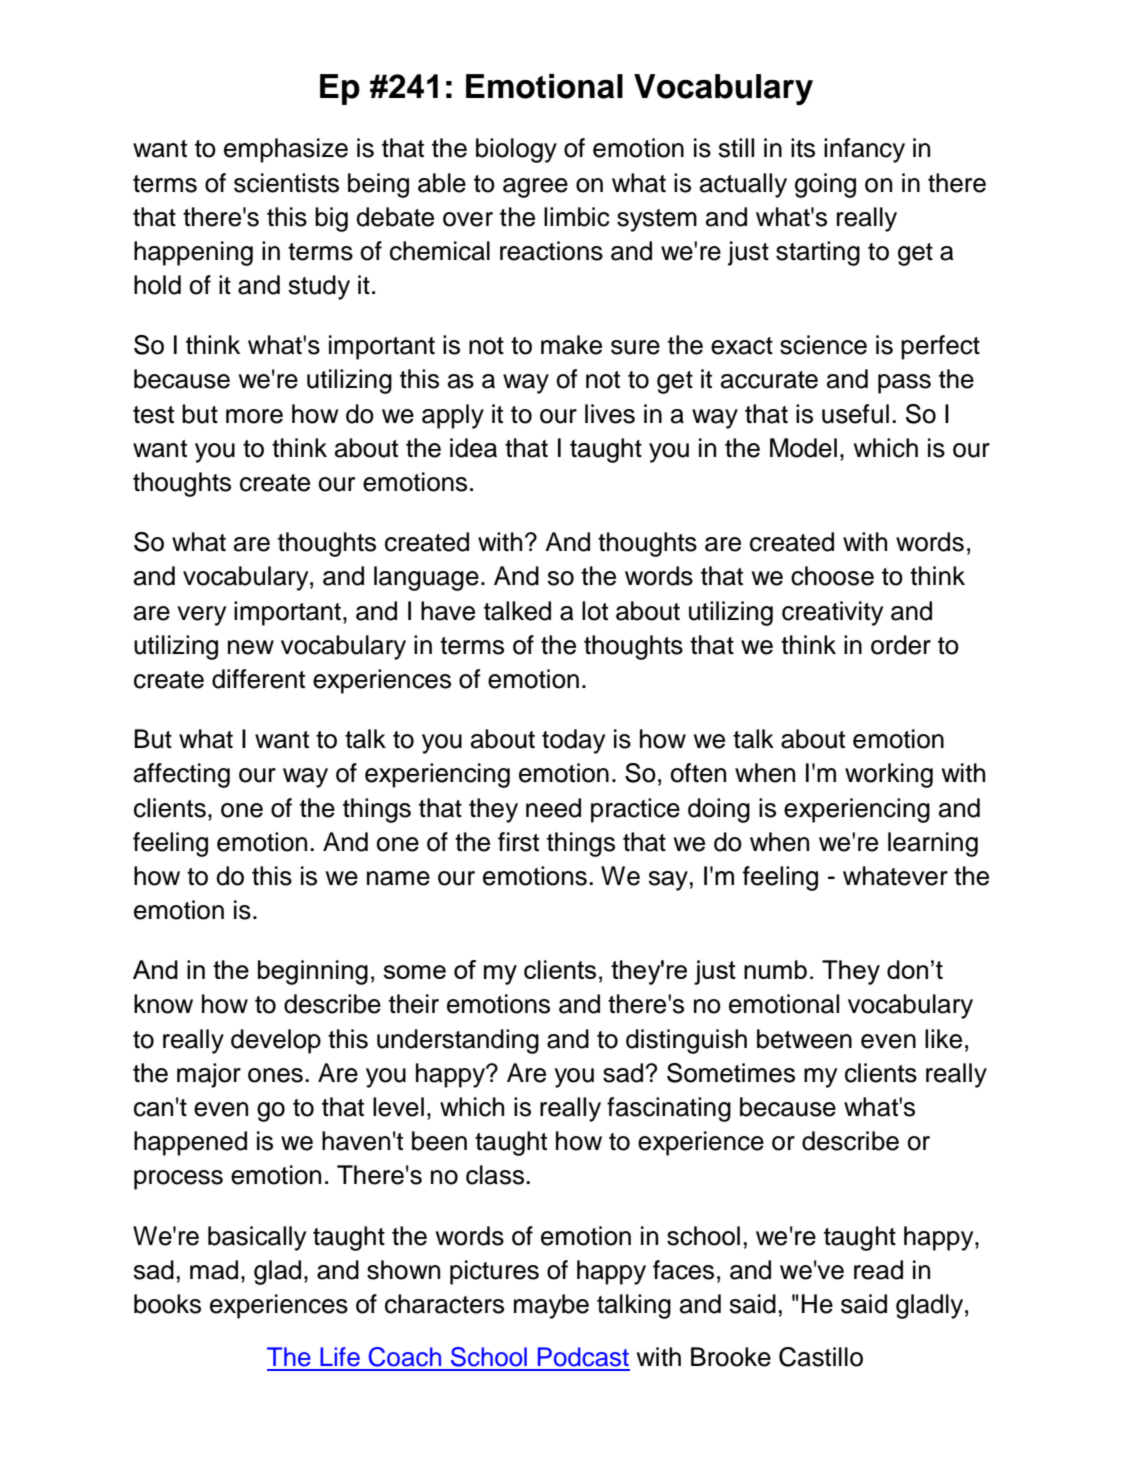 Image resolution: width=1131 pixels, height=1463 pixels. Describe the element at coordinates (214, 1270) in the screenshot. I see `mad` at that location.
